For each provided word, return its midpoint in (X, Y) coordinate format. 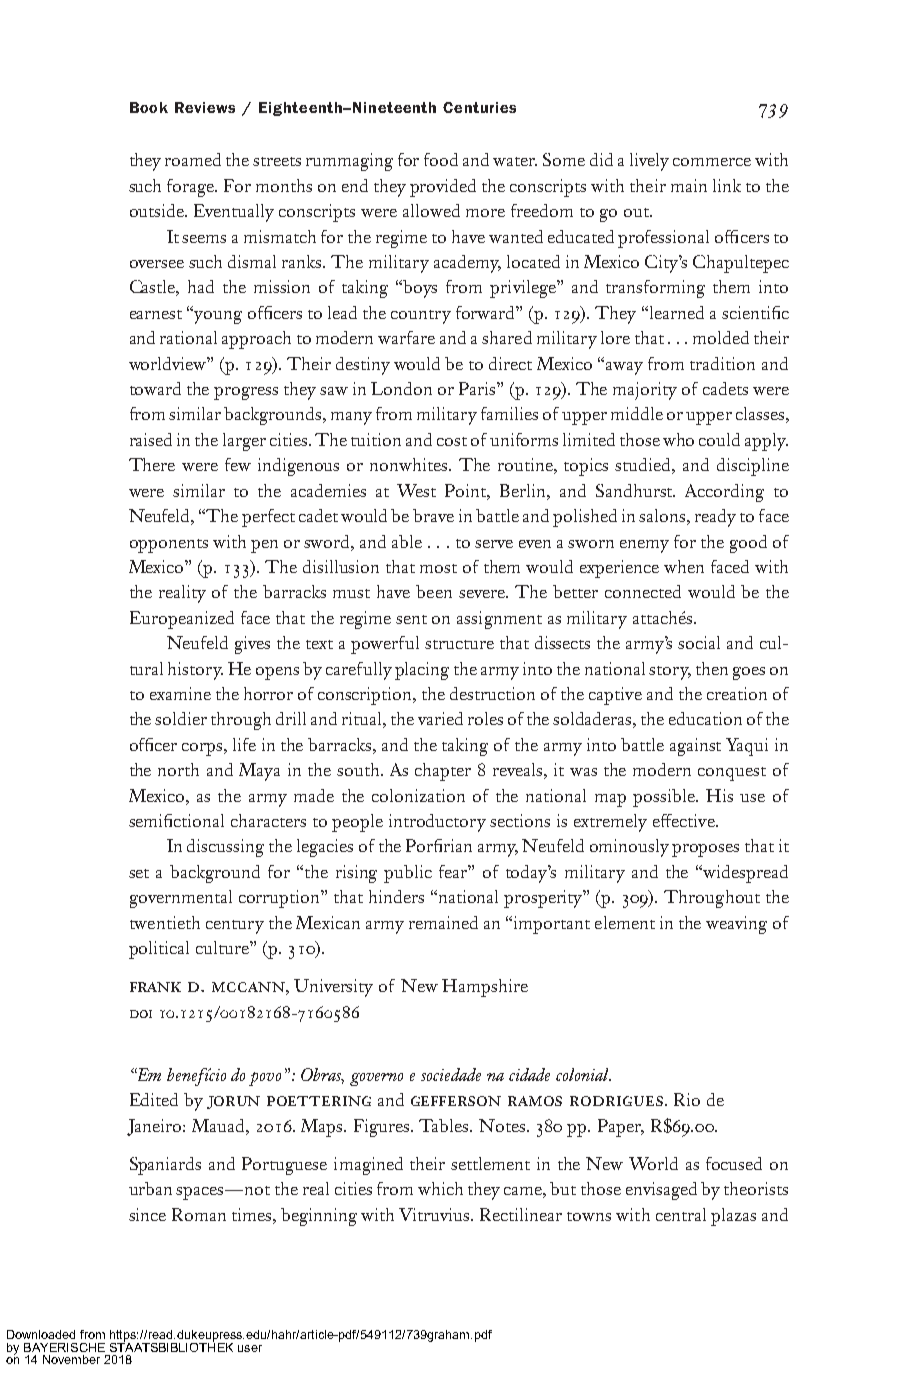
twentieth (165, 922)
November (71, 1359)
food (441, 159)
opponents (169, 546)
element (625, 922)
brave (433, 515)
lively (649, 162)
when (684, 566)
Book (149, 107)
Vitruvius (435, 1214)
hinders (396, 896)
